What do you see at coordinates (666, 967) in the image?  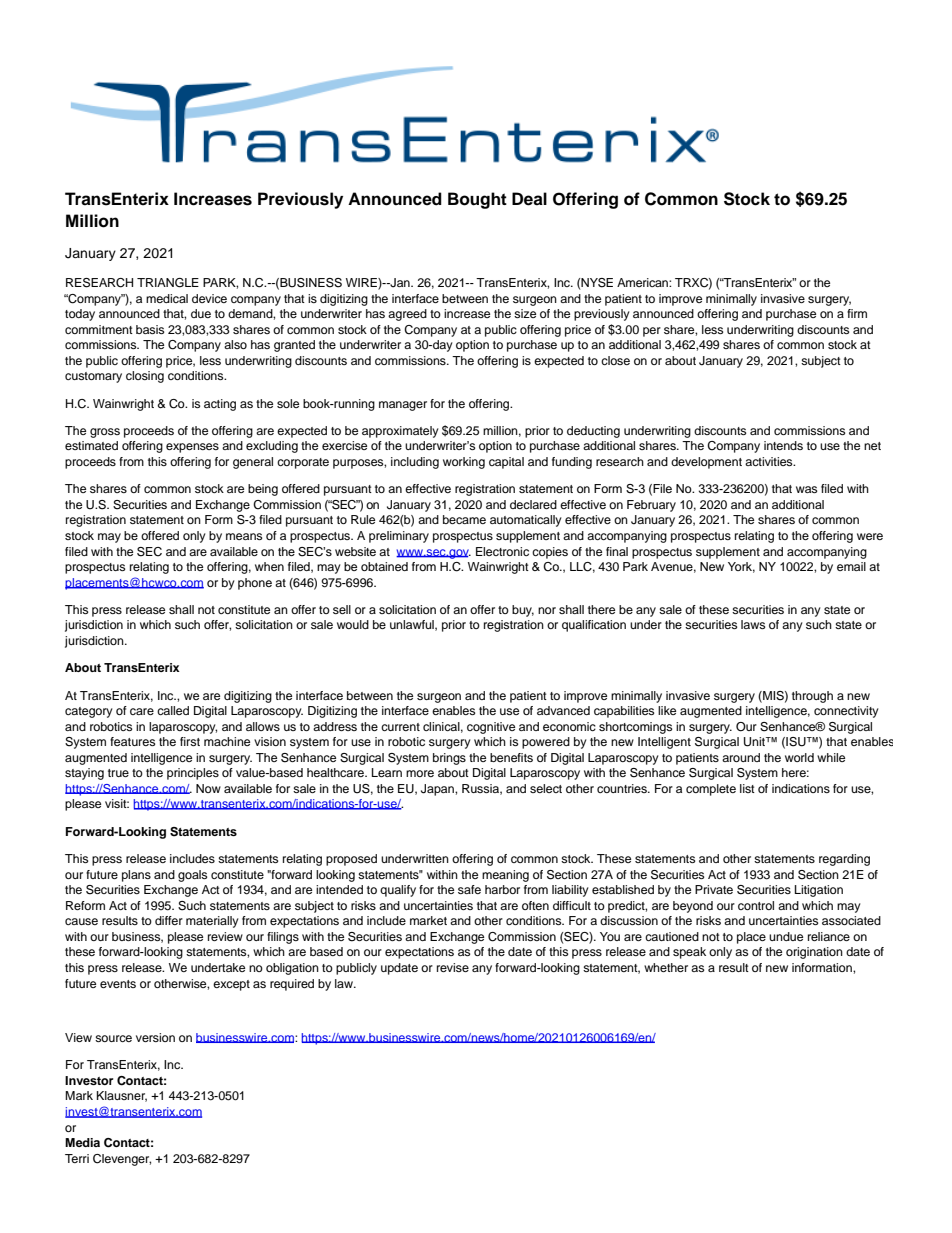 I see `whether` at bounding box center [666, 967].
